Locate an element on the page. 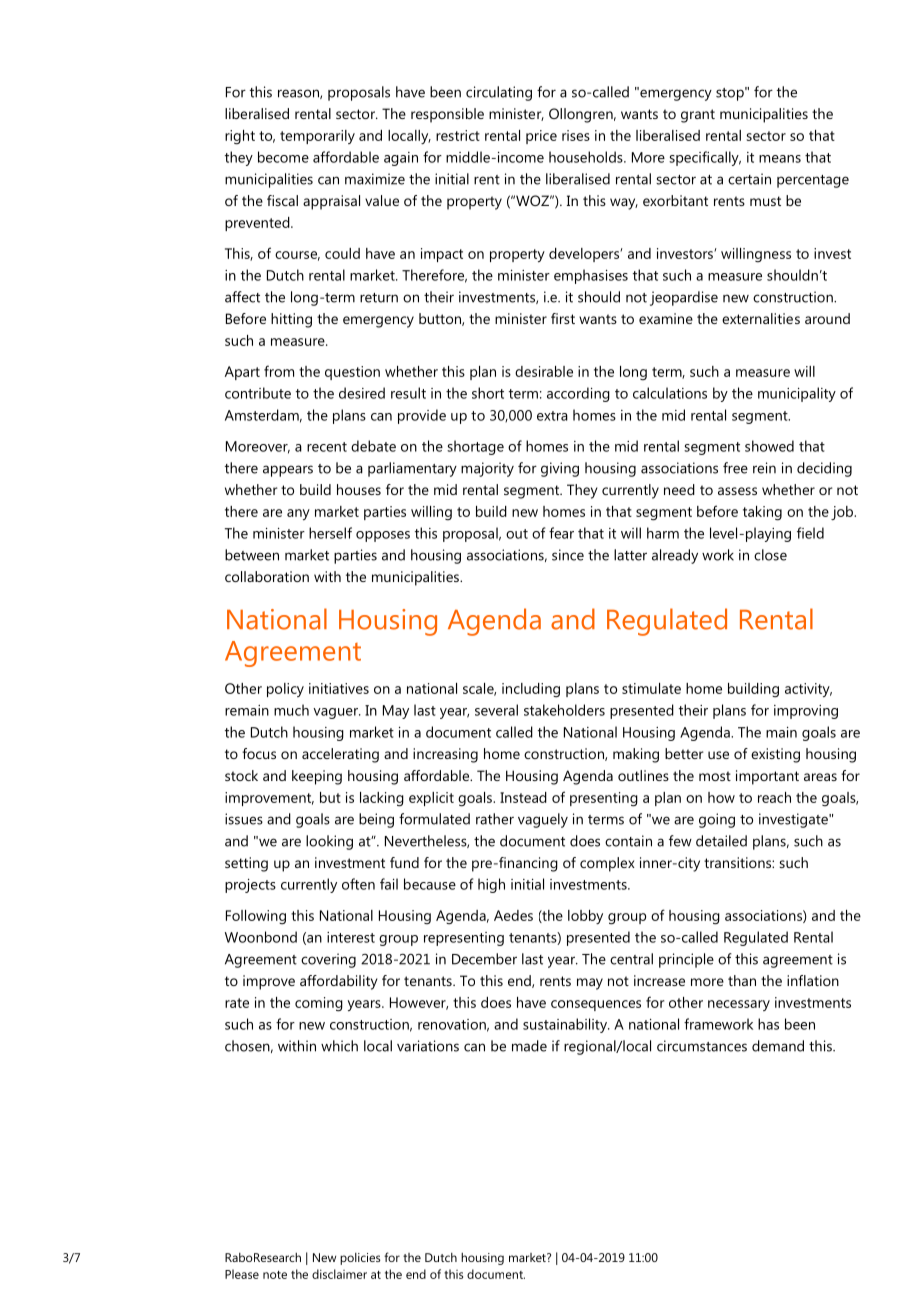 The height and width of the page is (1308, 924). improving is located at coordinates (806, 712).
